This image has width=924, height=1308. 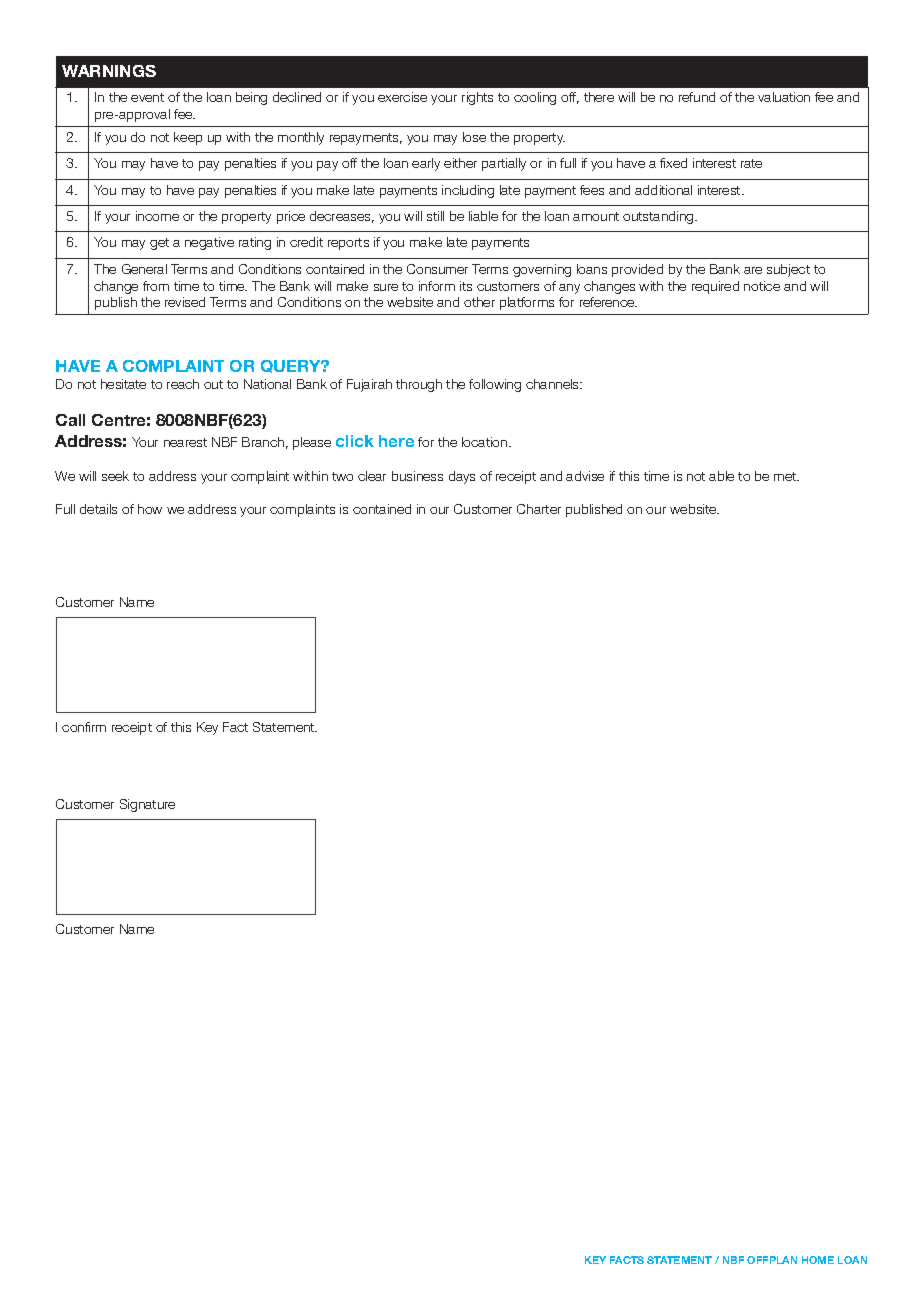 What do you see at coordinates (818, 1260) in the image?
I see `HOME` at bounding box center [818, 1260].
